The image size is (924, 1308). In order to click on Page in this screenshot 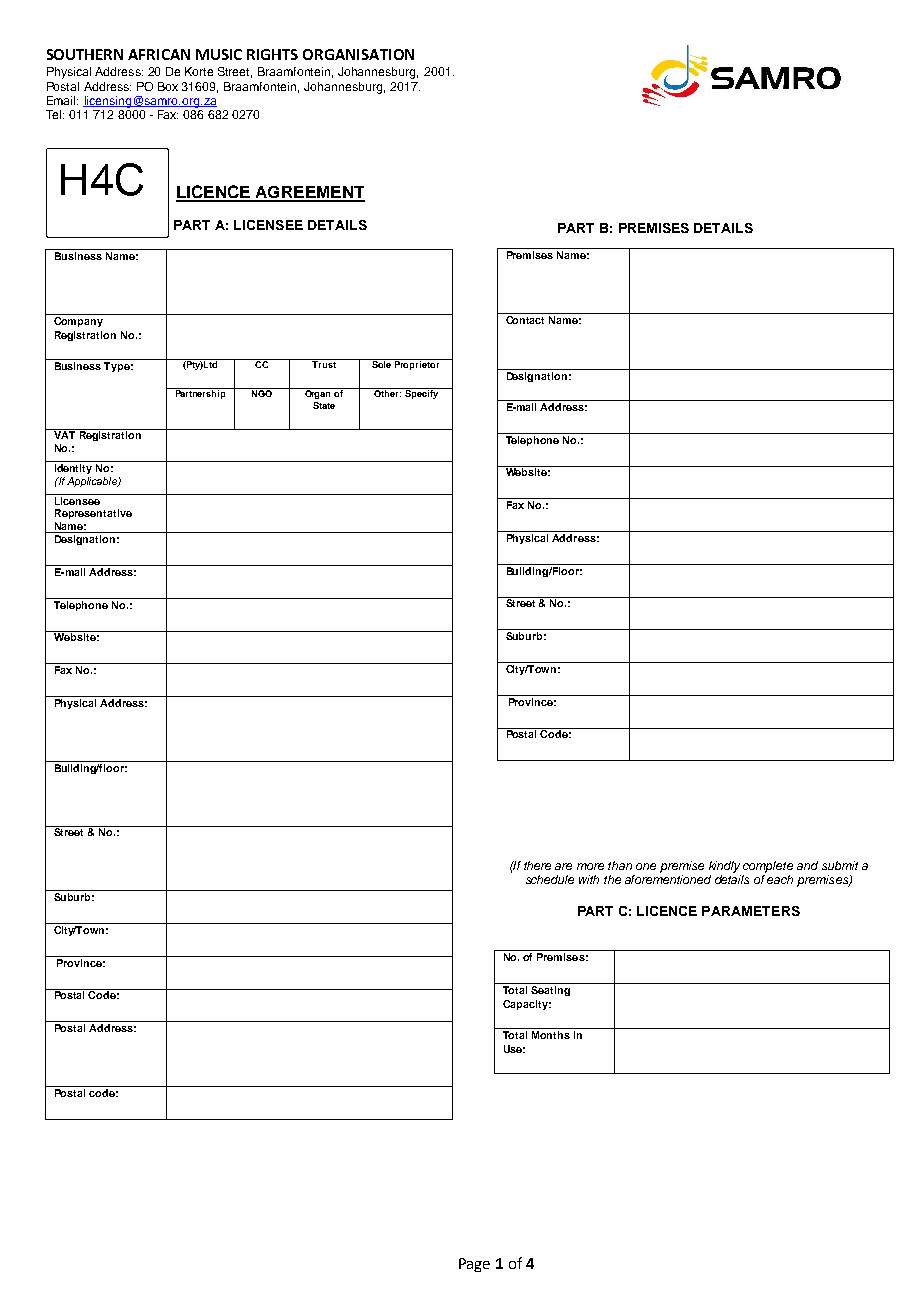, I will do `click(474, 1265)`.
